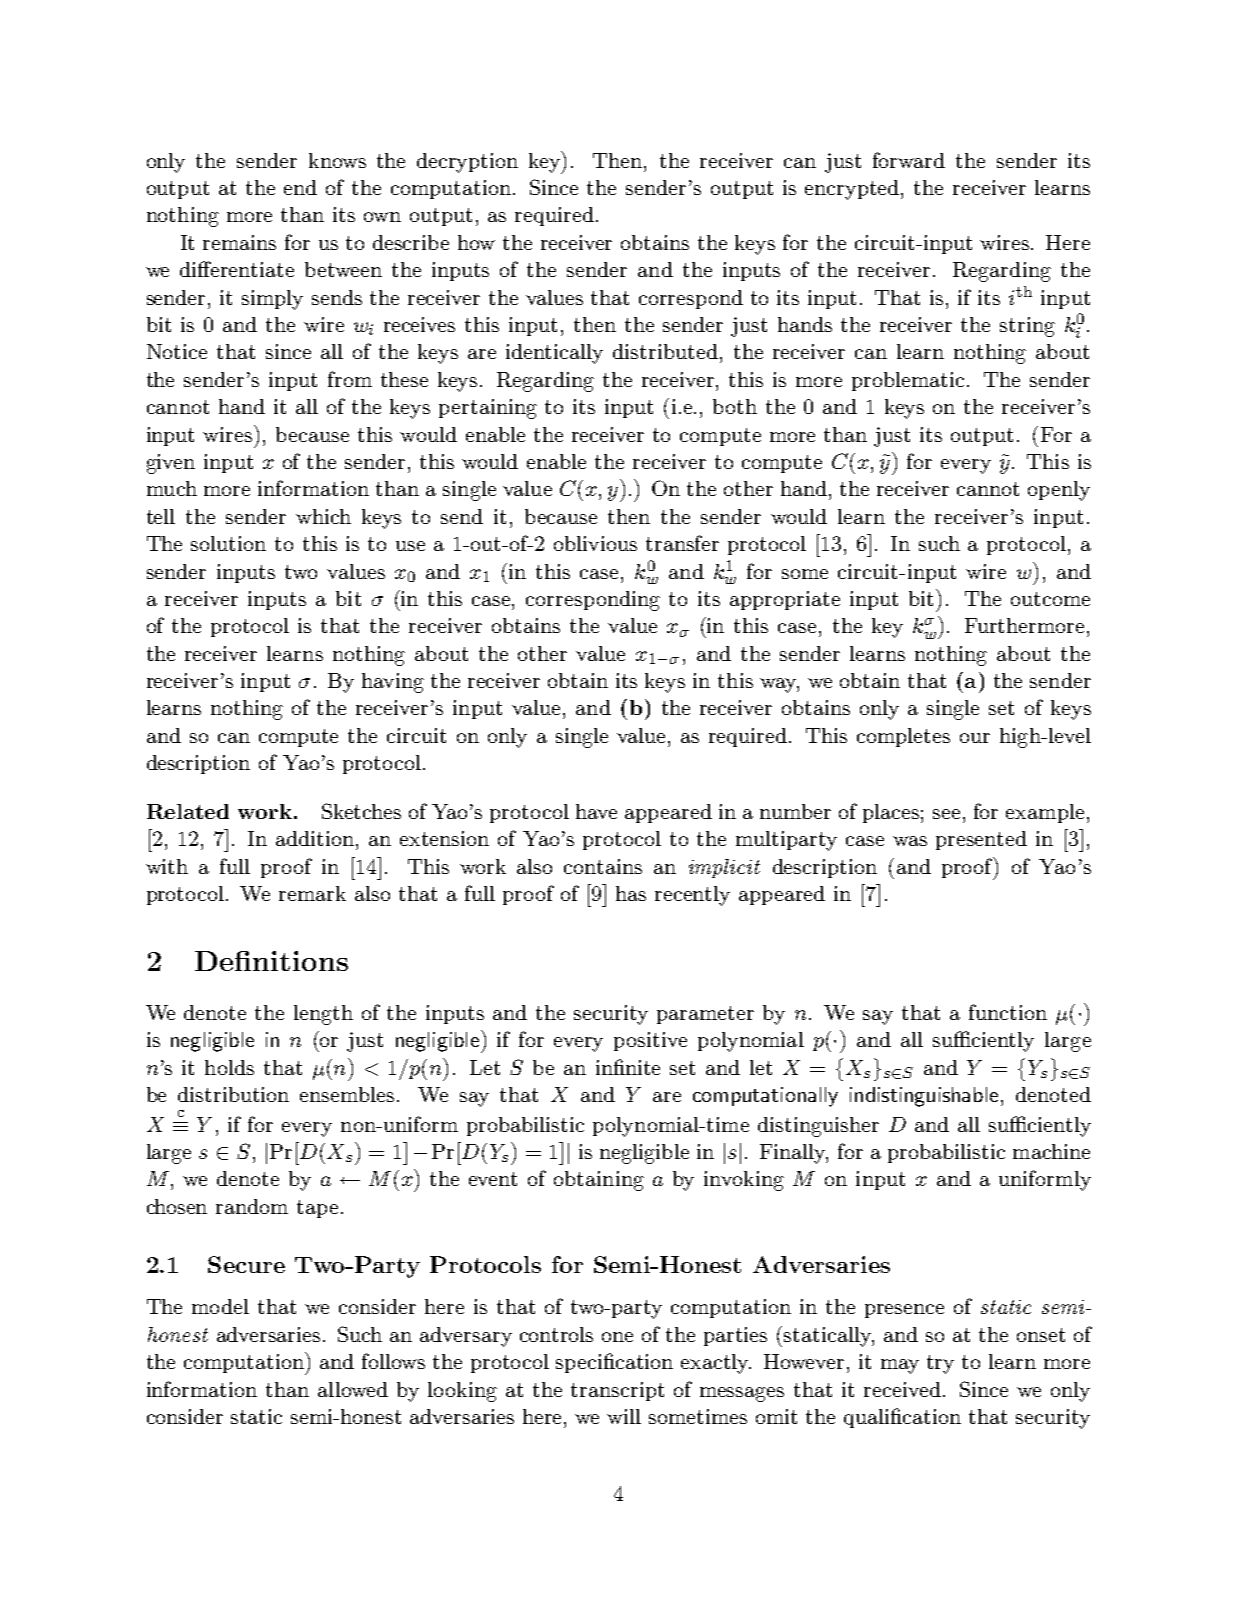  What do you see at coordinates (233, 1094) in the document?
I see `distribution` at bounding box center [233, 1094].
